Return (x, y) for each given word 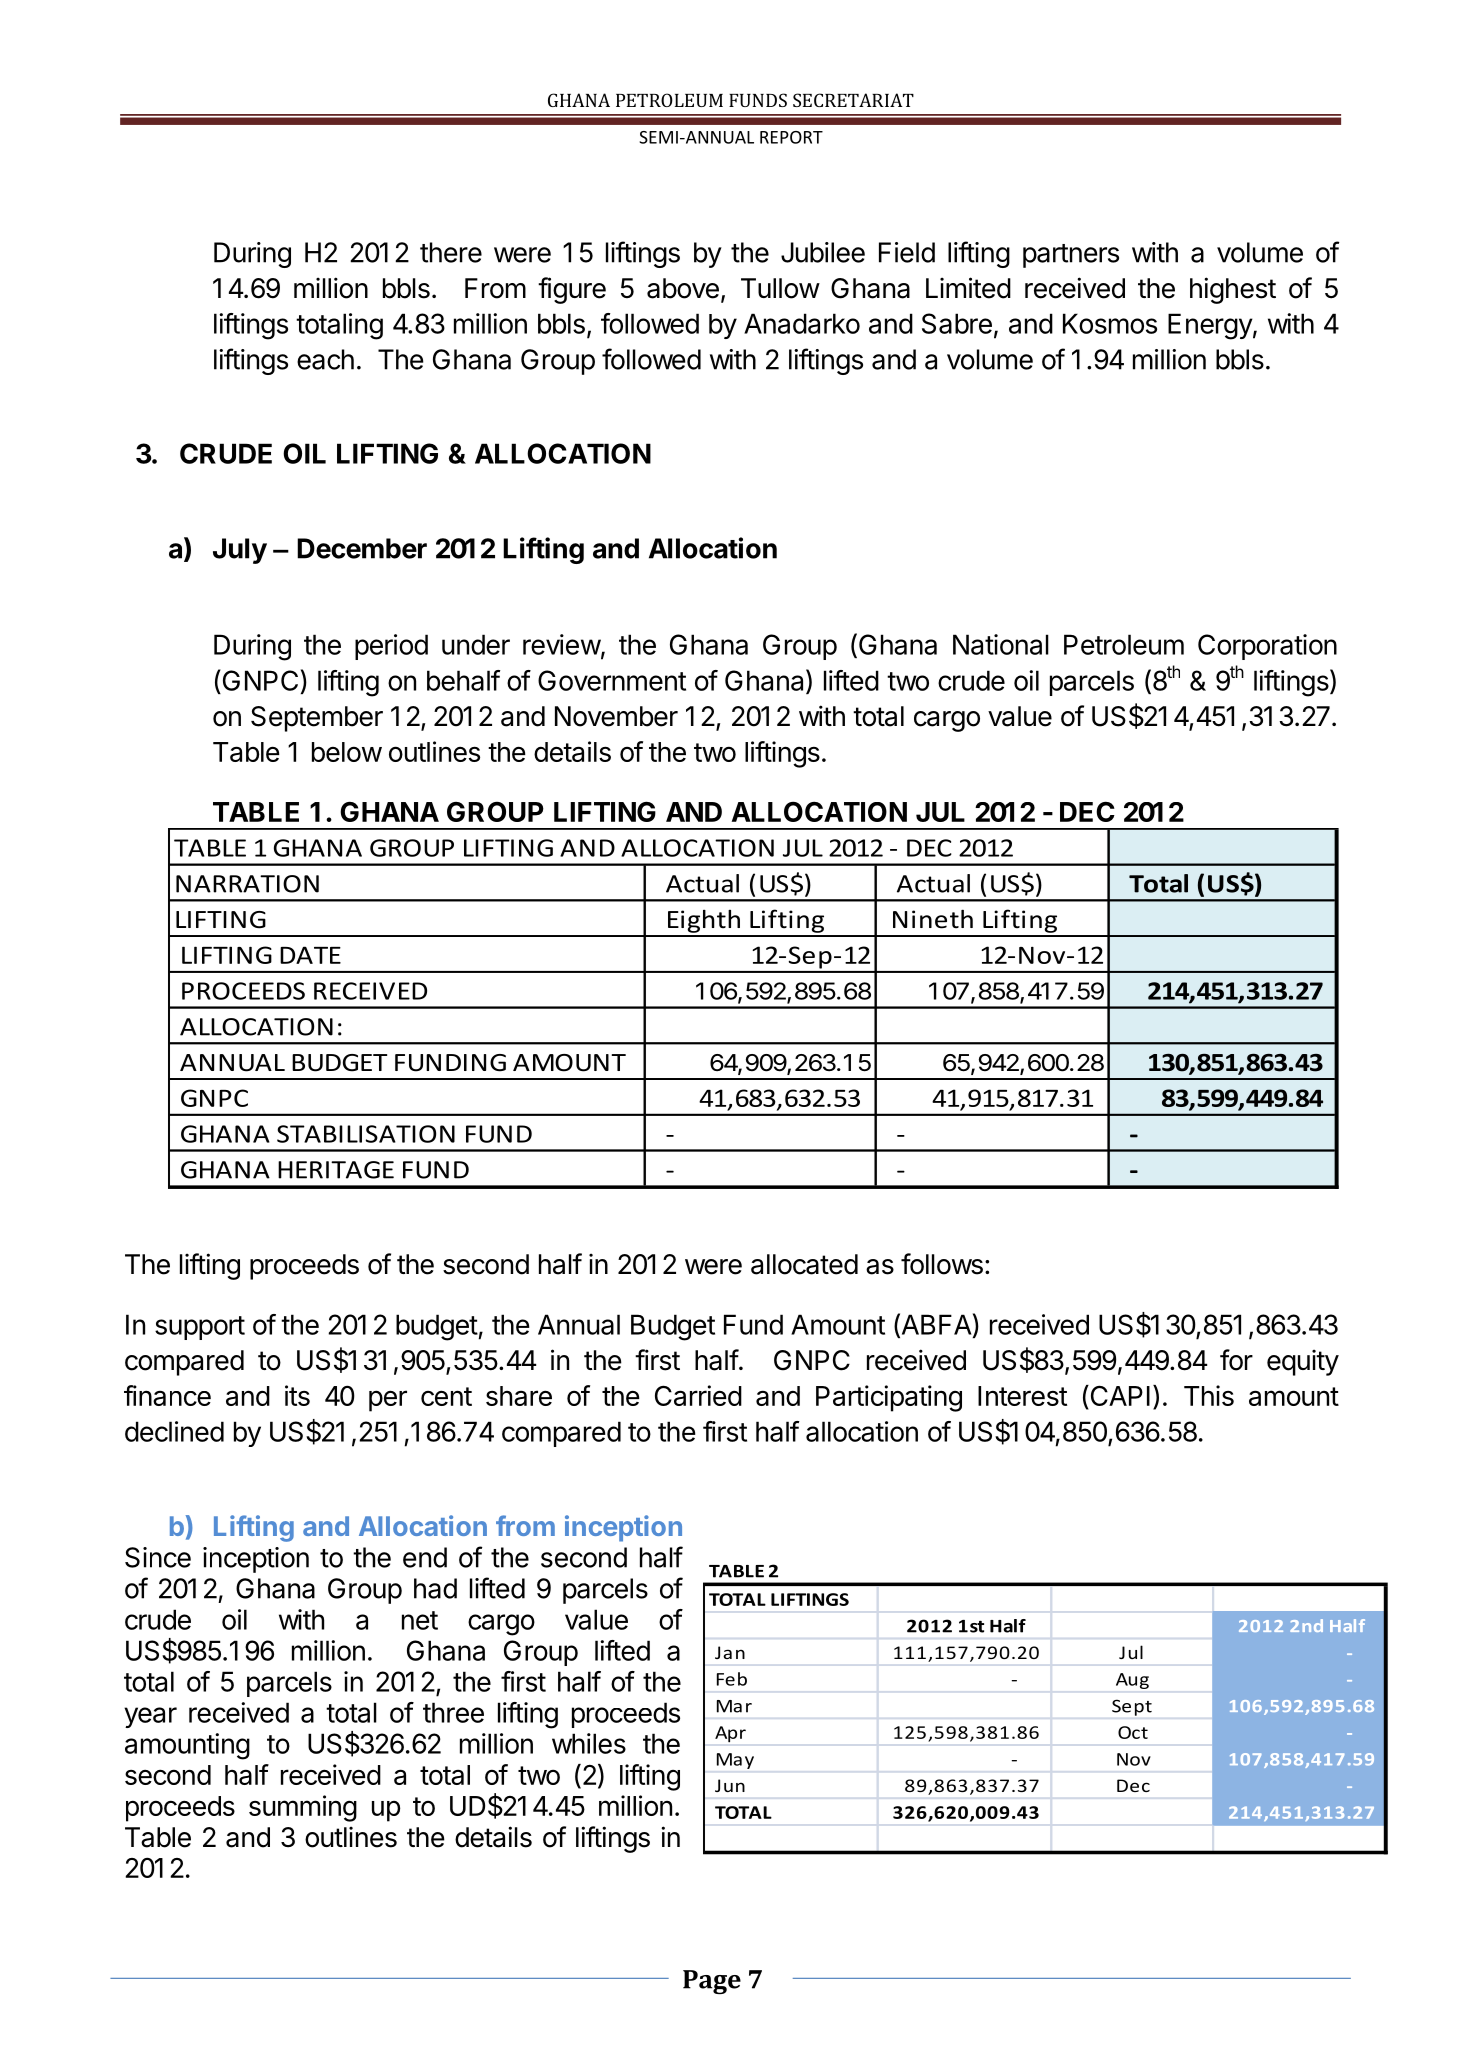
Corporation (1267, 647)
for (1236, 1360)
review (562, 644)
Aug (1132, 1681)
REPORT (791, 137)
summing (303, 1808)
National (1001, 644)
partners (1071, 256)
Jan (730, 1652)
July (240, 551)
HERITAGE (336, 1170)
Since (158, 1557)
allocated (804, 1264)
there (451, 252)
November (616, 716)
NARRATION (247, 884)
